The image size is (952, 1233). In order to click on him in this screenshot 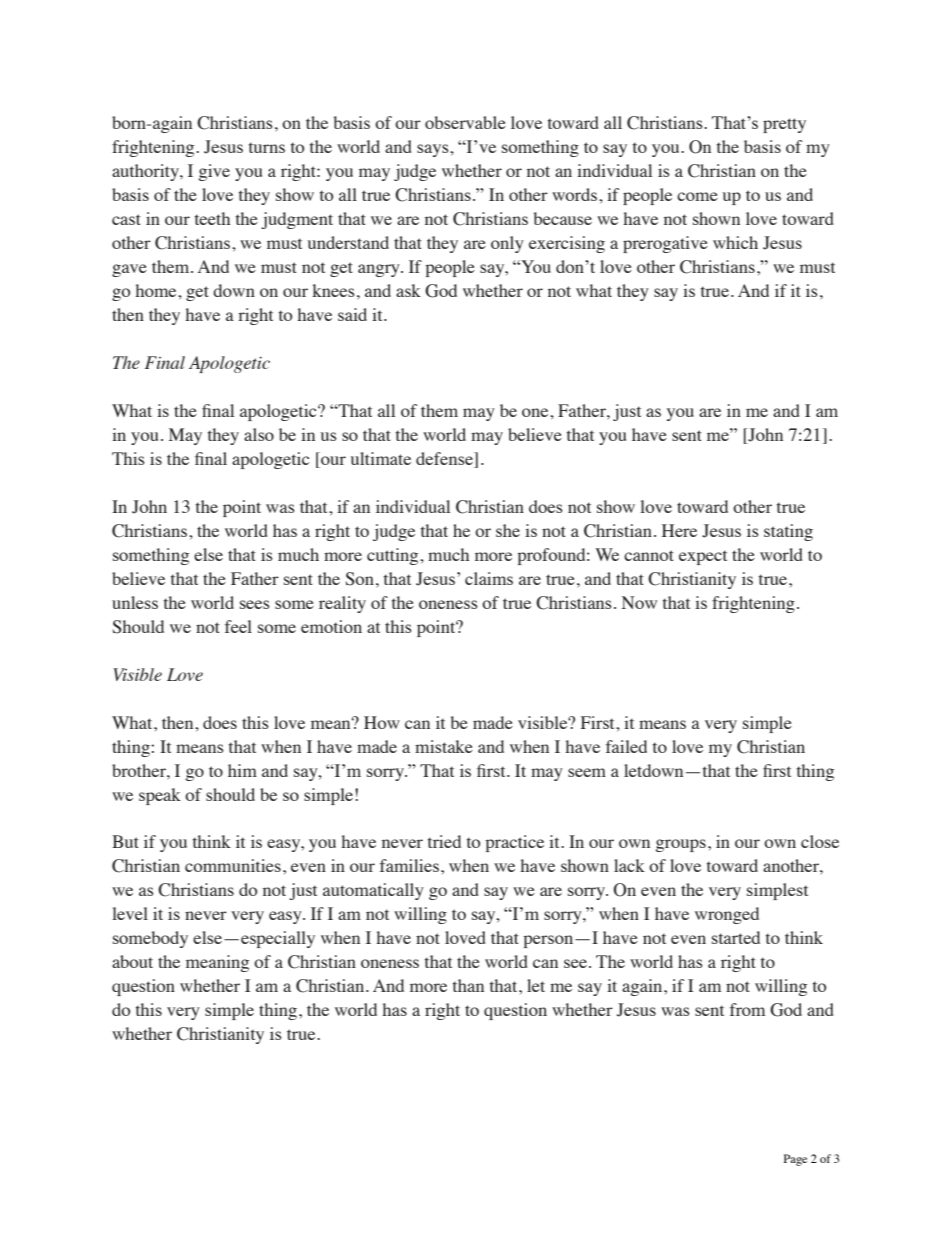, I will do `click(242, 770)`.
